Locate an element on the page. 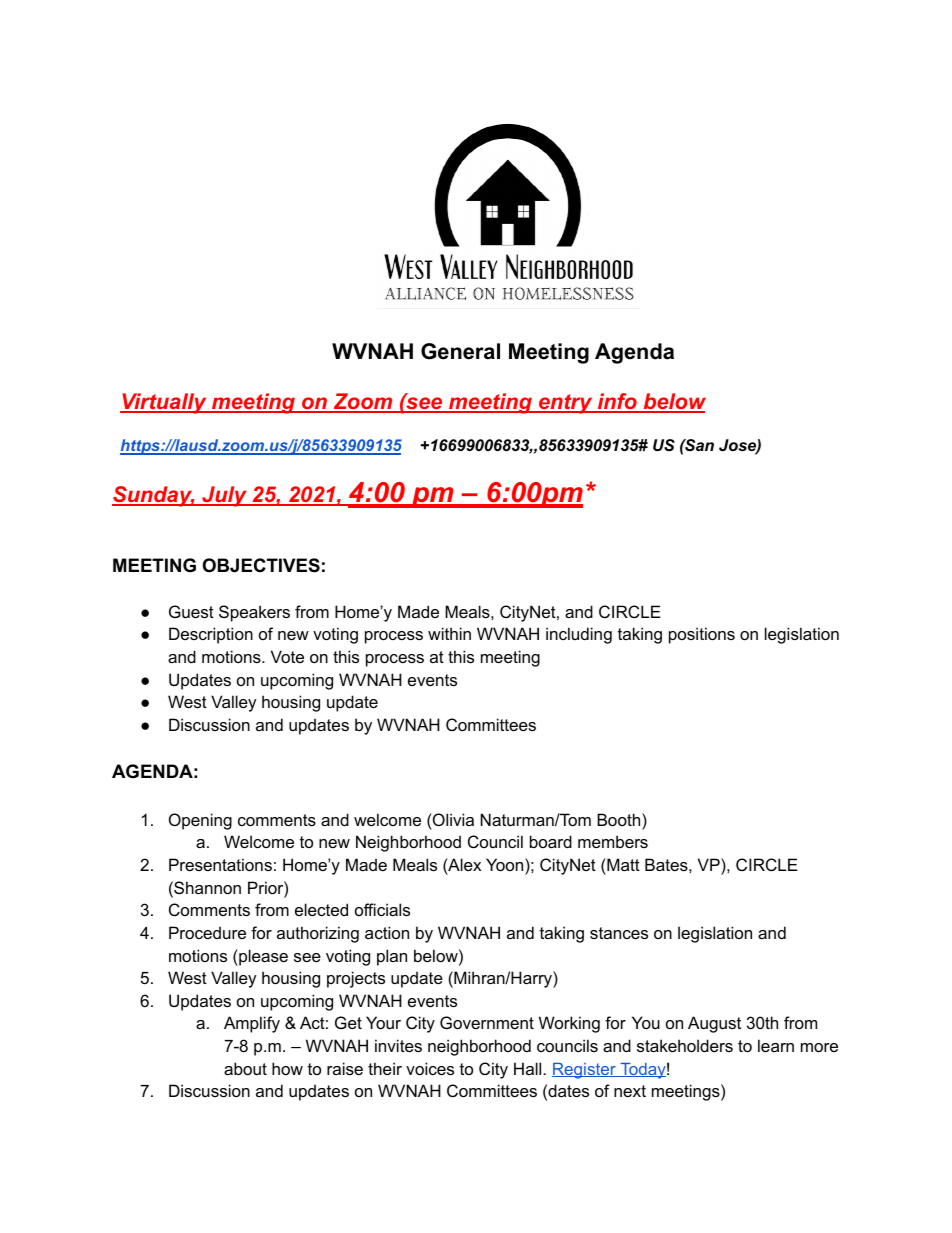 This image has height=1233, width=952. within is located at coordinates (449, 633).
